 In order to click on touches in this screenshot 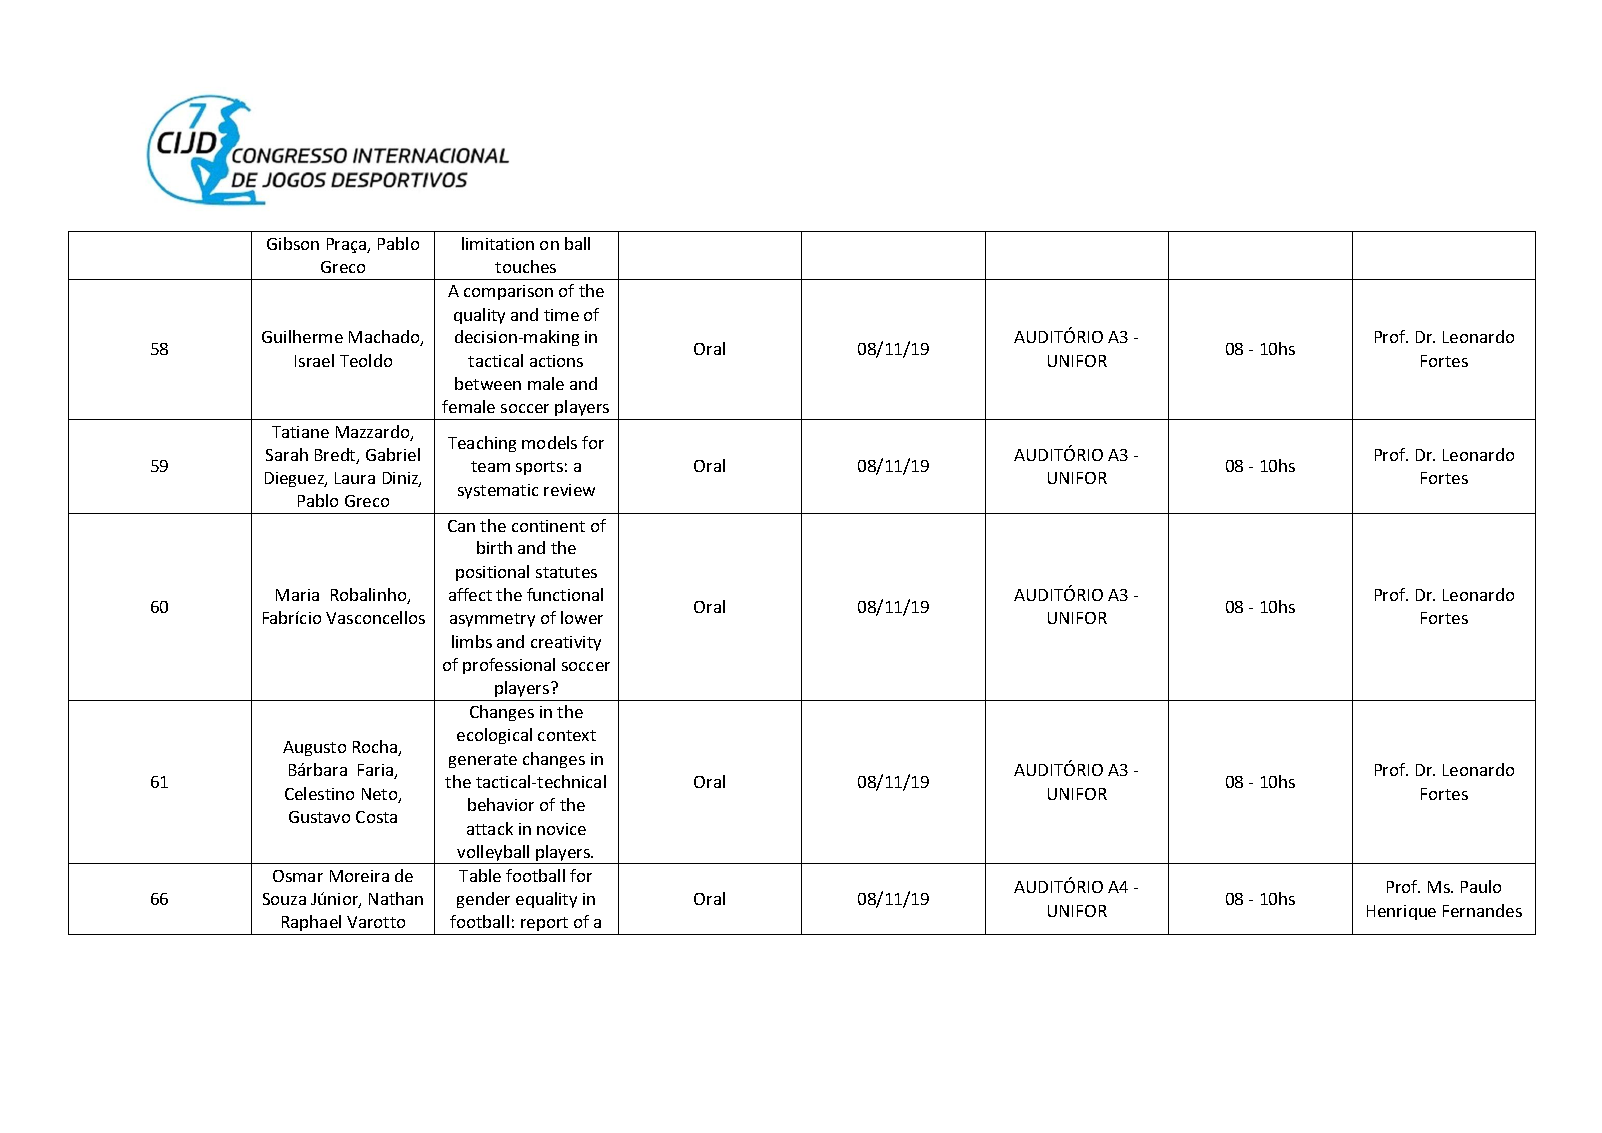, I will do `click(525, 266)`.
